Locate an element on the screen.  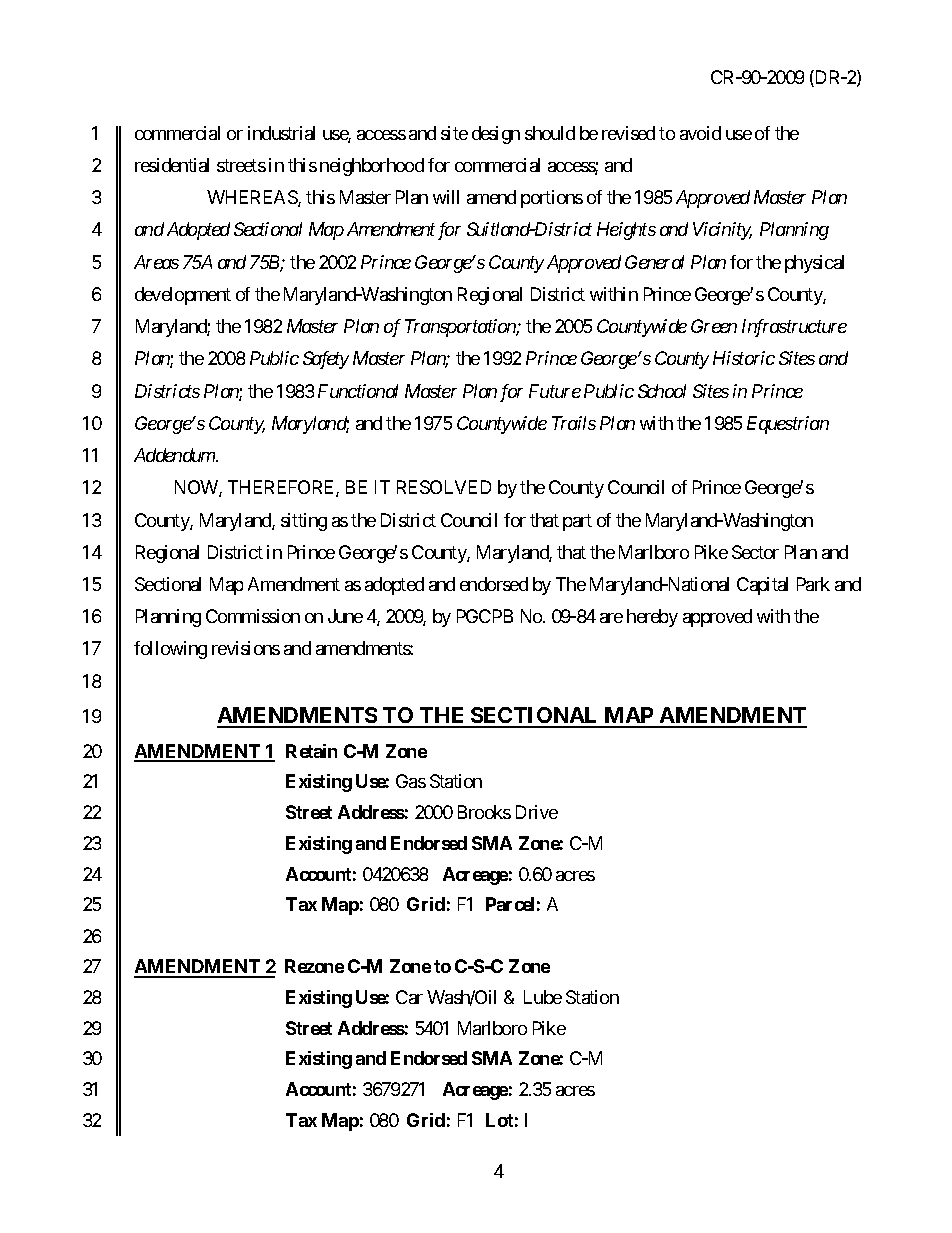
Car is located at coordinates (409, 997).
